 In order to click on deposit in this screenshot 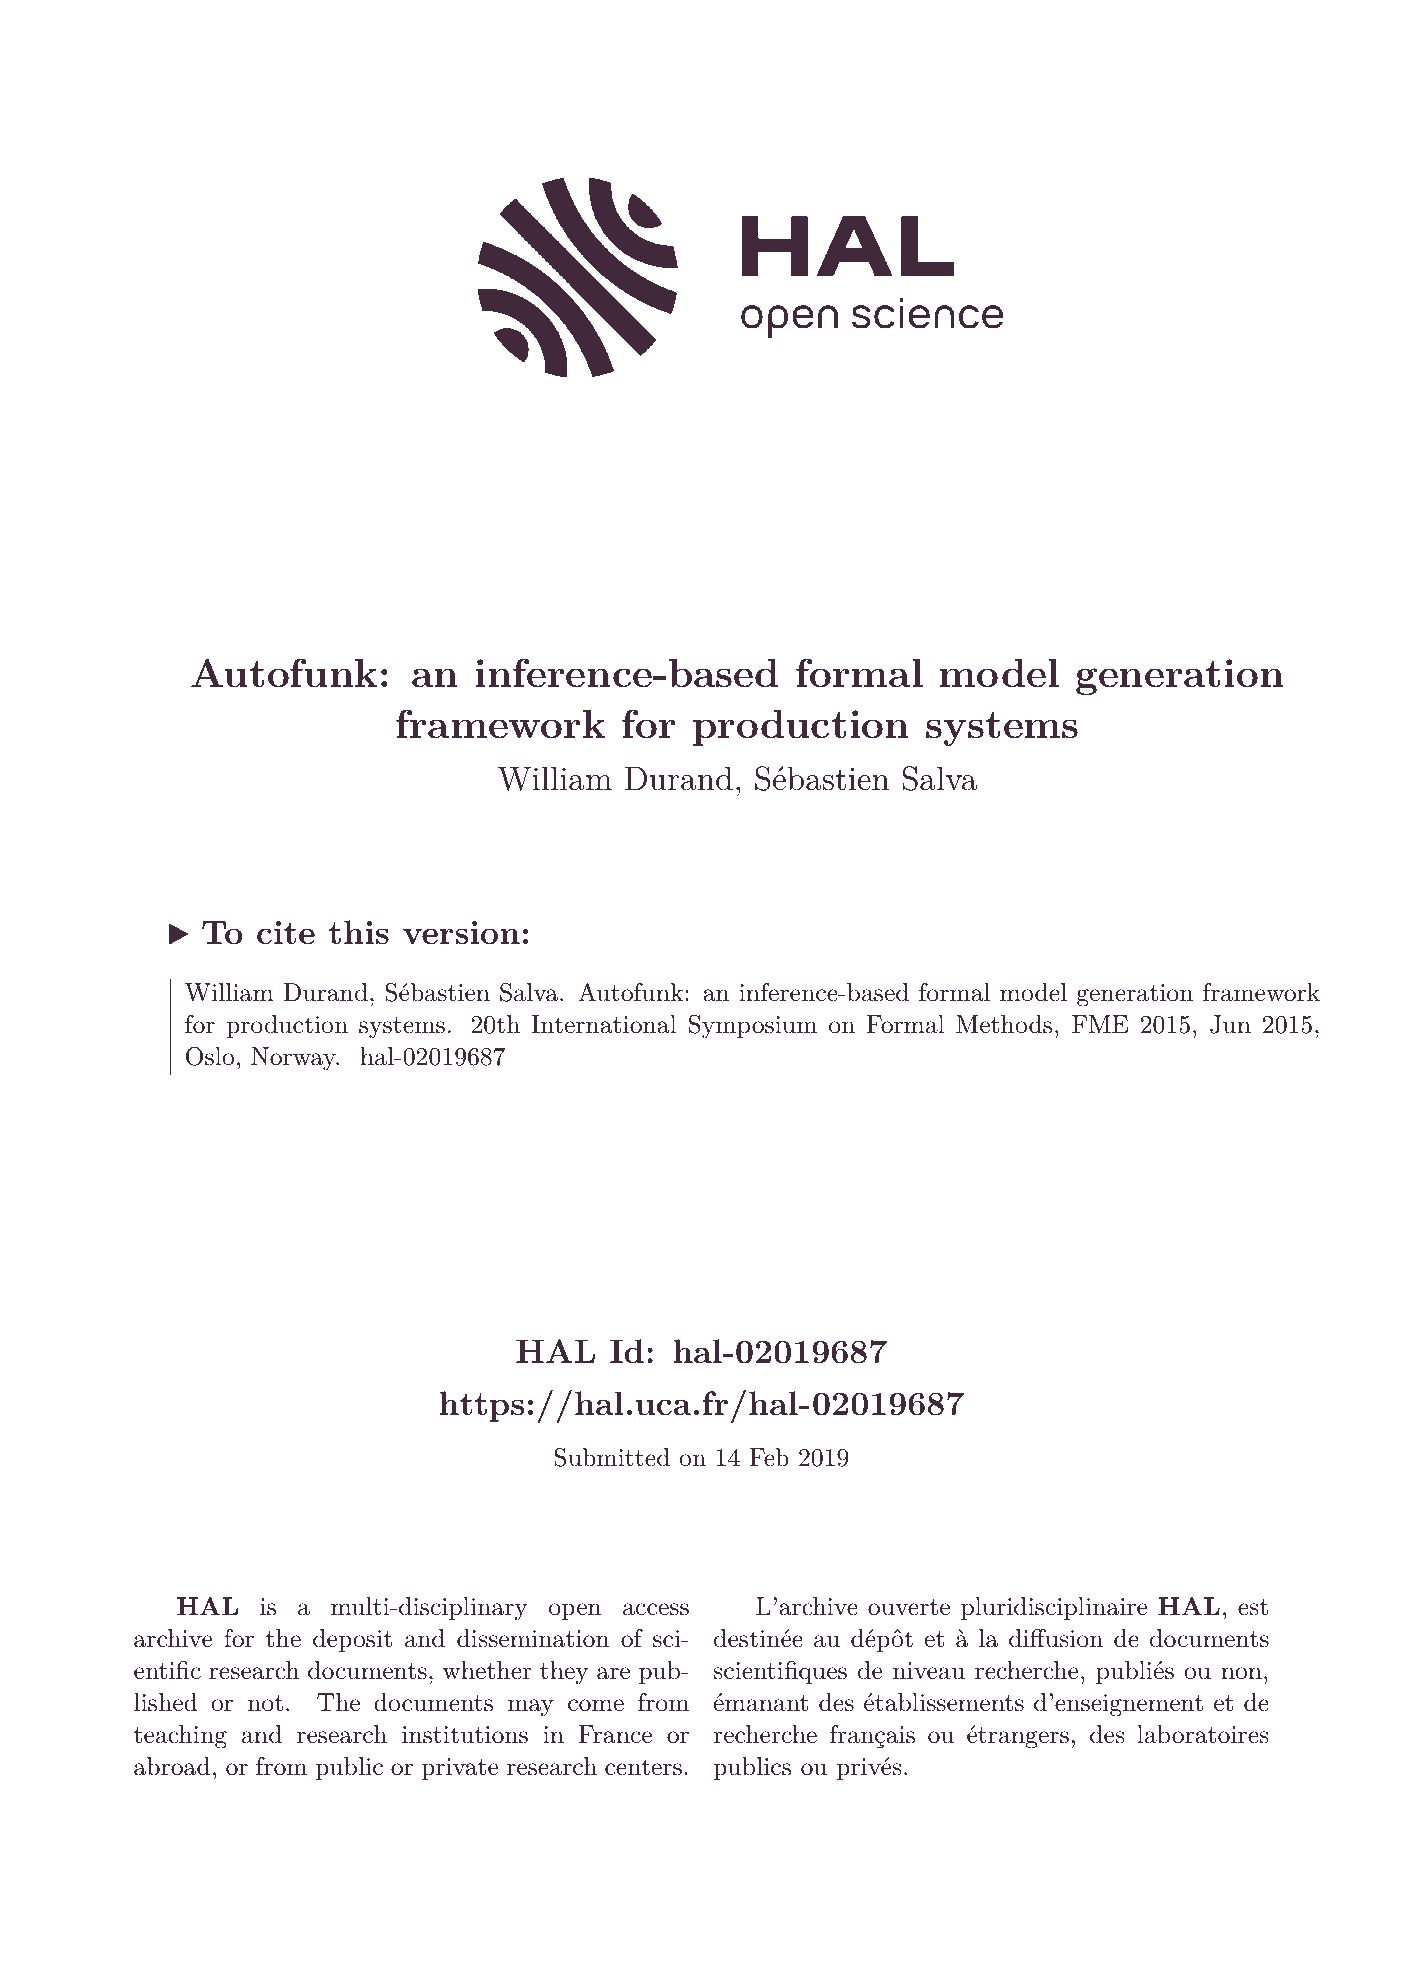, I will do `click(352, 1640)`.
